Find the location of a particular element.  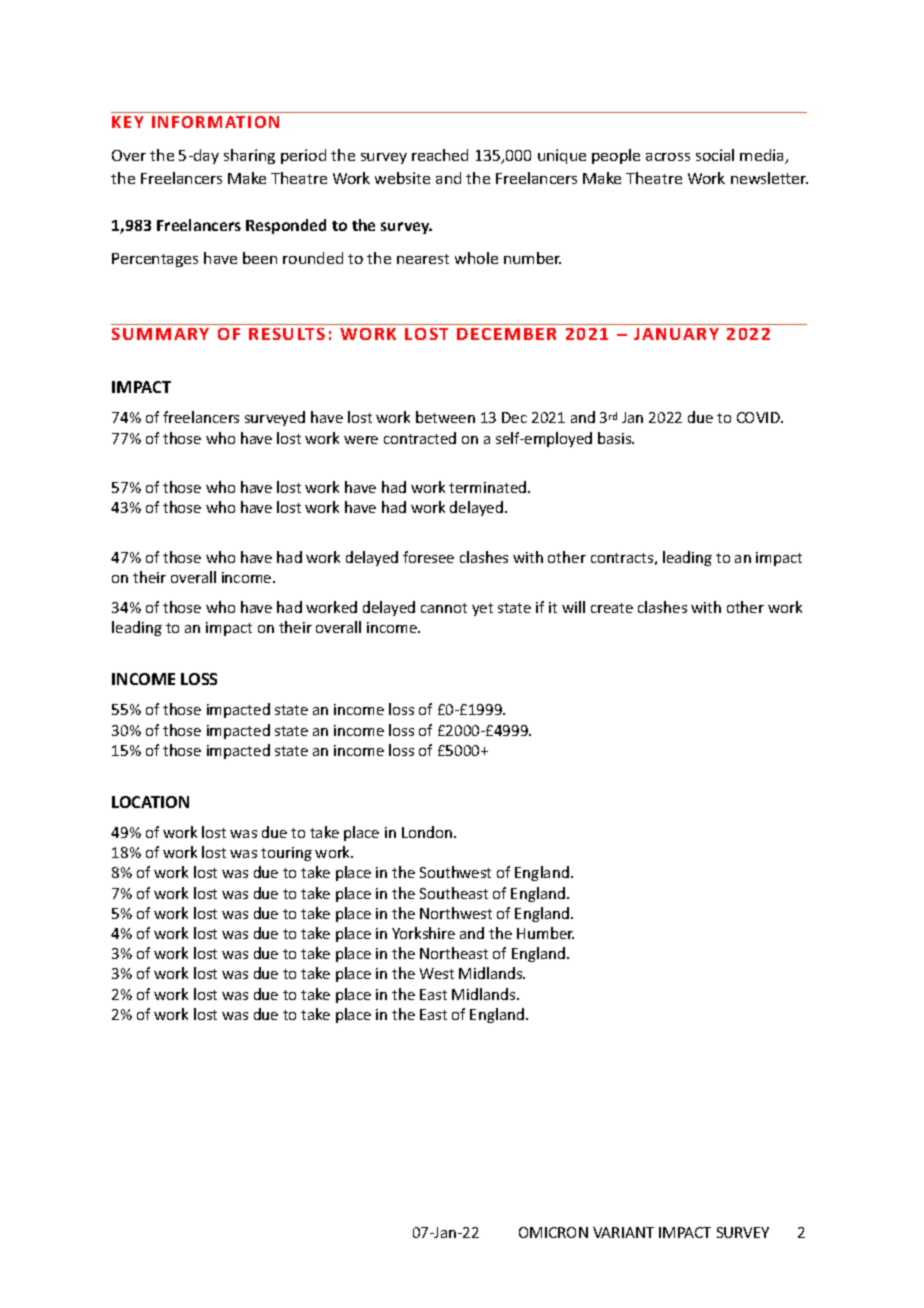

OMICRON is located at coordinates (553, 1232).
